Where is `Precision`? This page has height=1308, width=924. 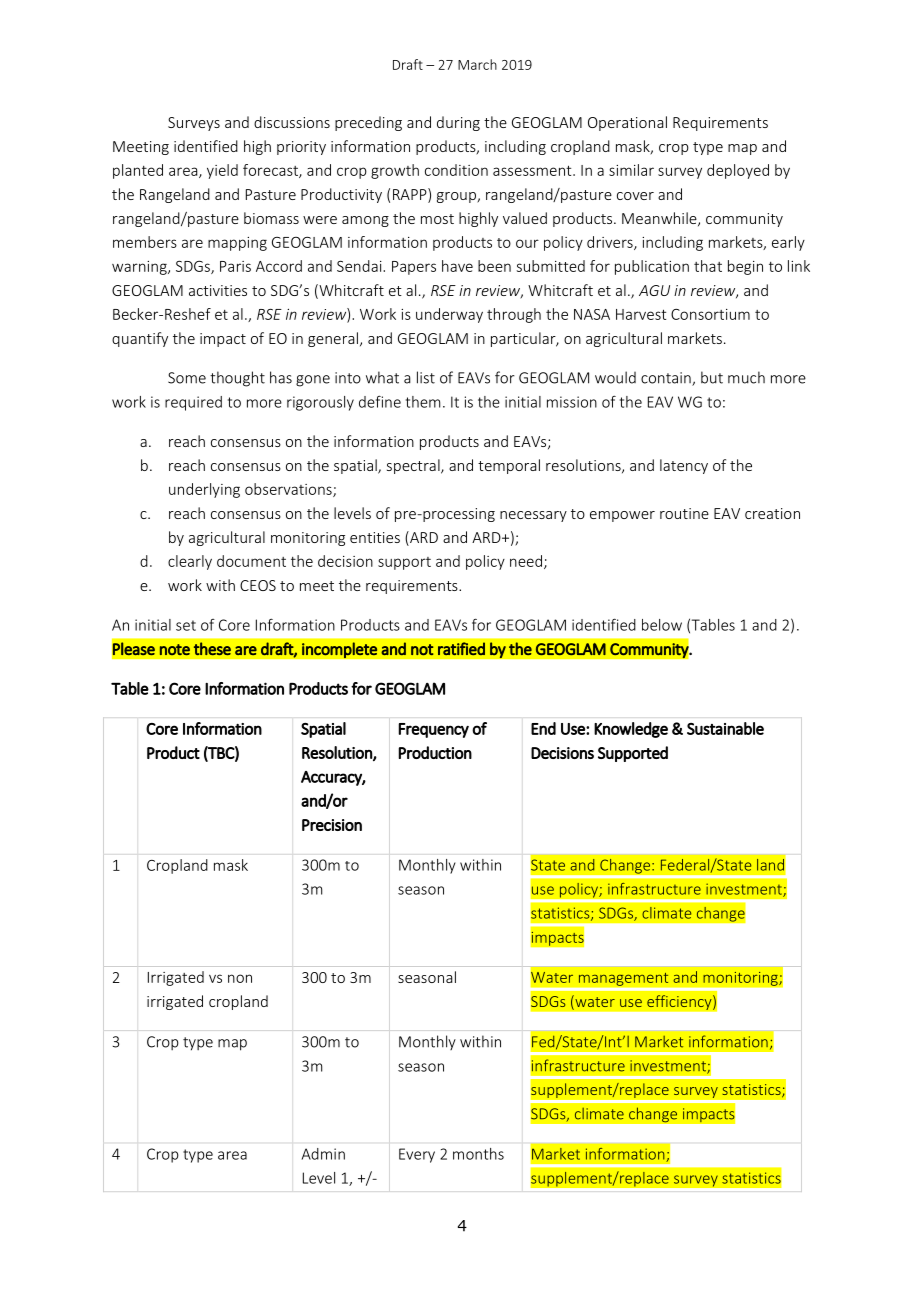
Precision is located at coordinates (332, 825).
